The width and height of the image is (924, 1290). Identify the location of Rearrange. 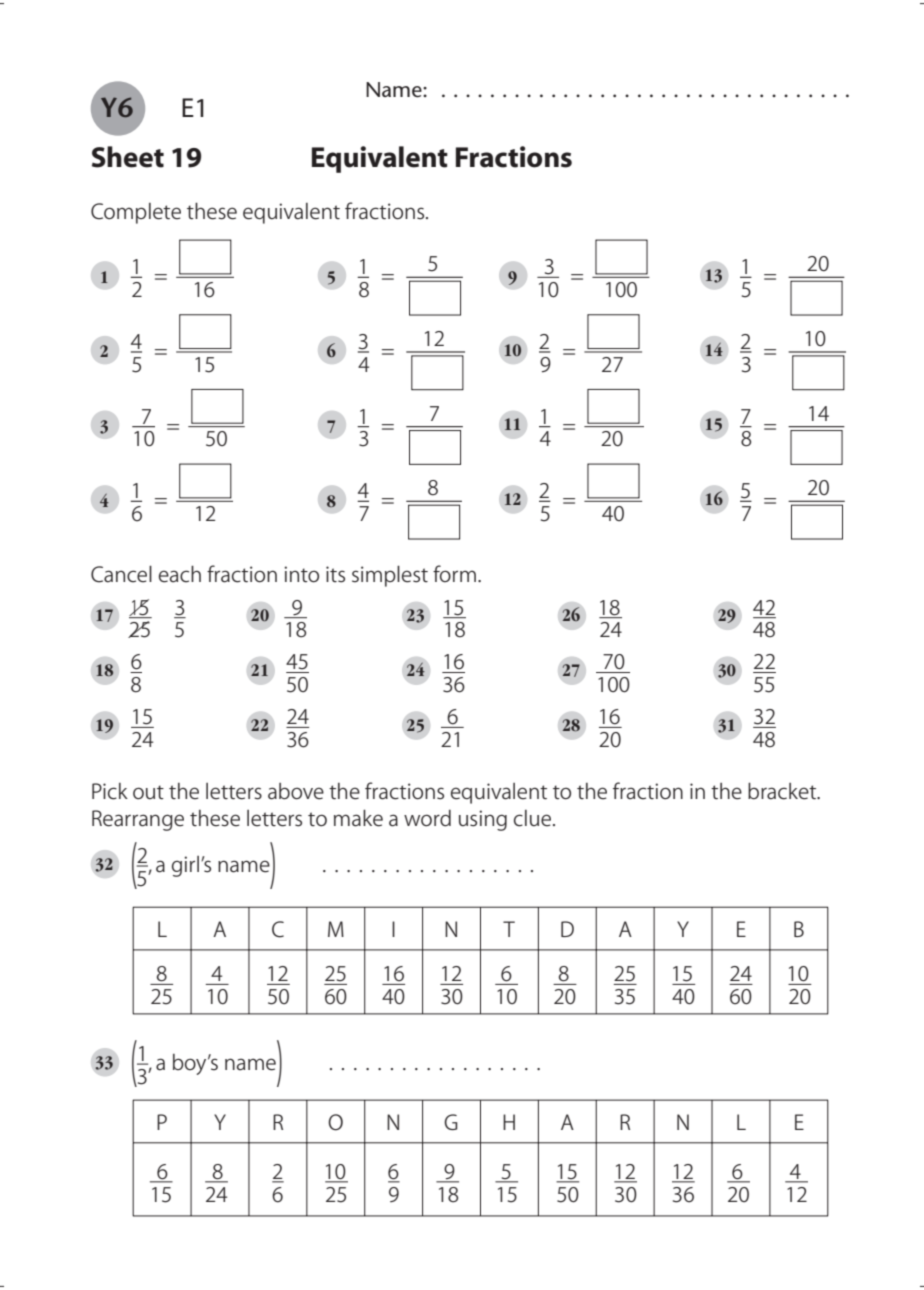
(138, 820).
